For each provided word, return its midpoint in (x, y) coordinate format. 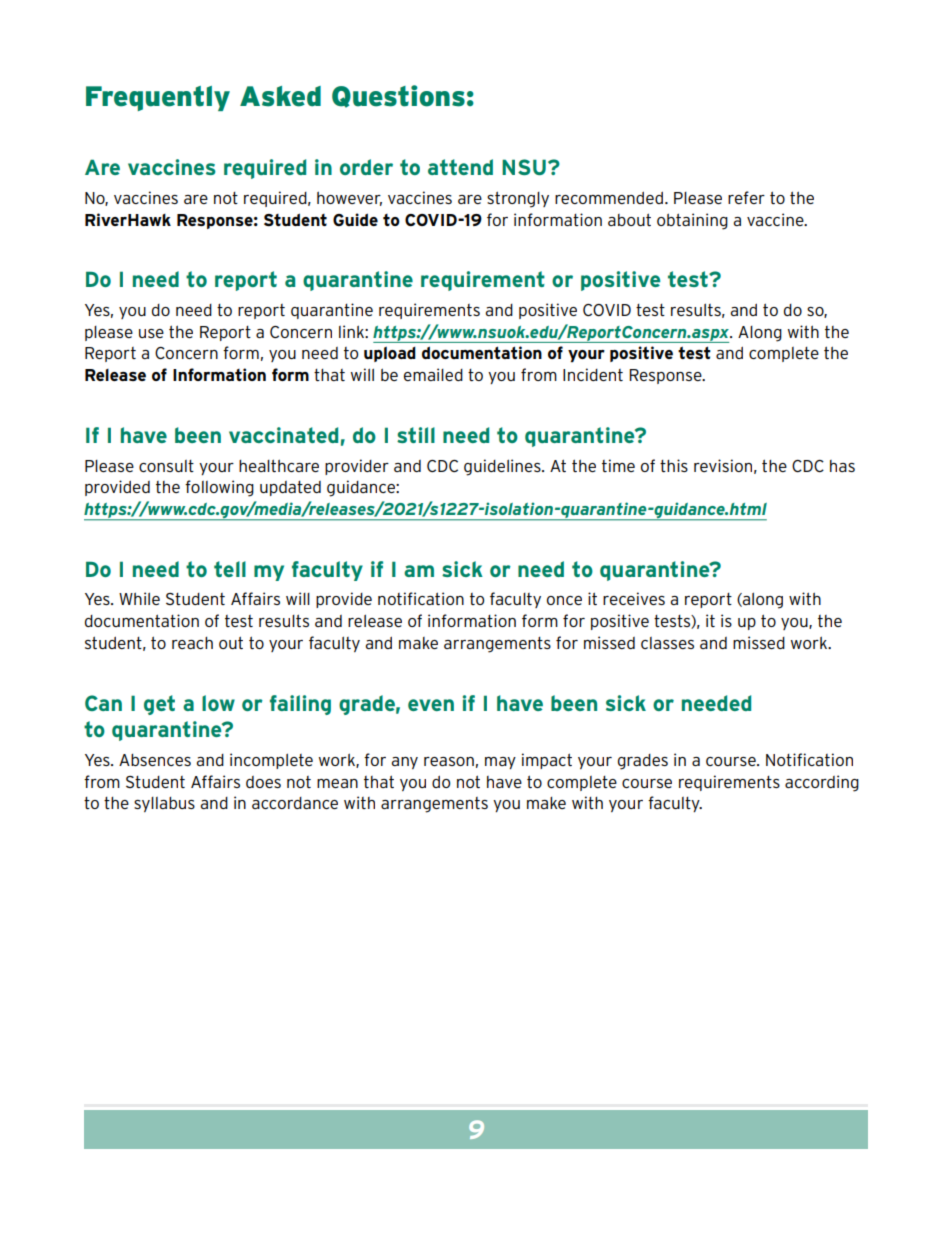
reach (192, 643)
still (416, 435)
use (151, 333)
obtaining (692, 221)
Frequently (158, 98)
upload (390, 354)
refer (746, 197)
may (500, 763)
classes (667, 643)
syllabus (164, 804)
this (674, 465)
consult (166, 466)
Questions (398, 96)
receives (634, 598)
